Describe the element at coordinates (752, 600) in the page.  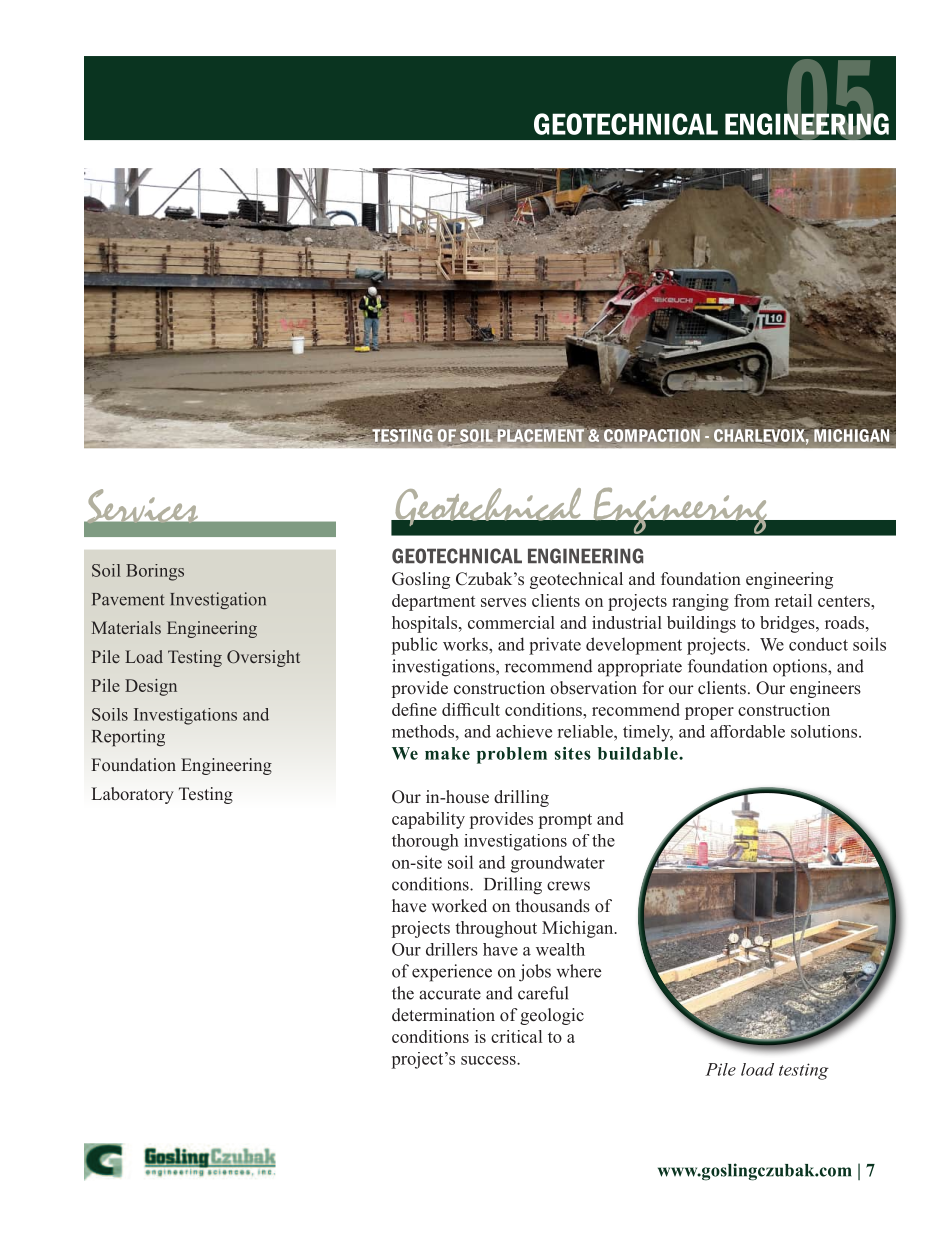
I see `from` at that location.
